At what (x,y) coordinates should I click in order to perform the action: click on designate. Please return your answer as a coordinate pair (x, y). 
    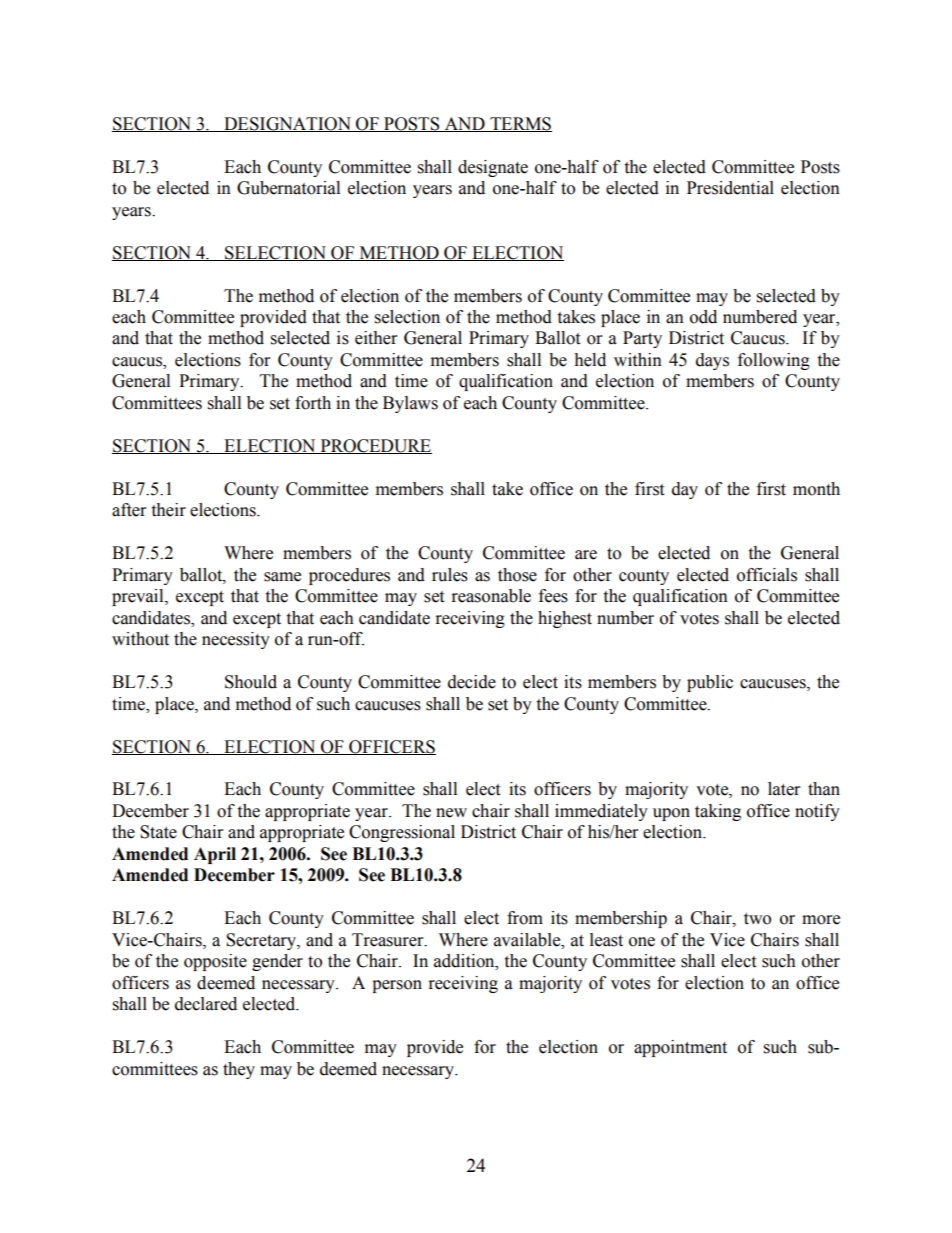
    Looking at the image, I should click on (493, 168).
